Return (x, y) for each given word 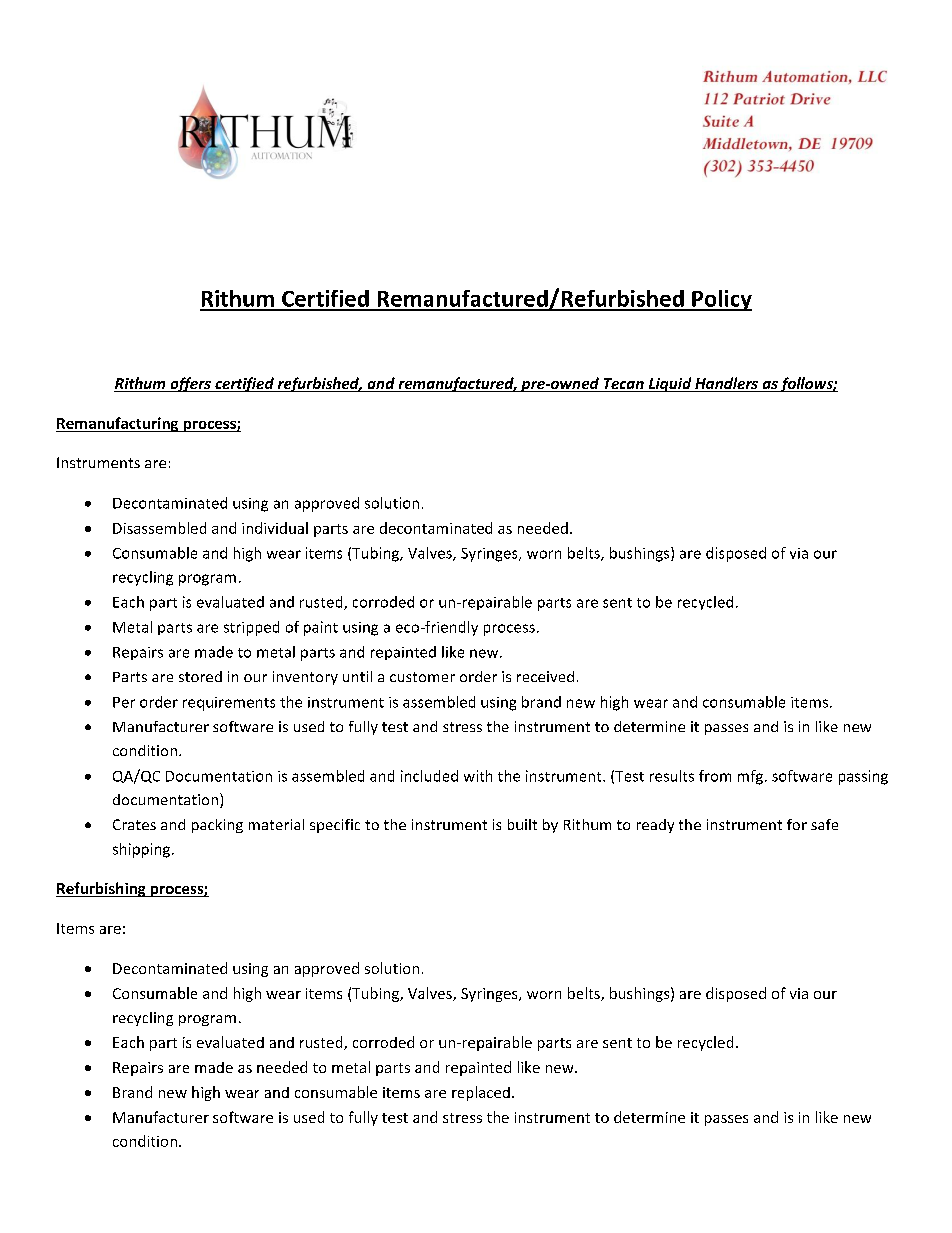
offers (190, 384)
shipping (143, 850)
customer (422, 677)
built (522, 824)
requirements (229, 704)
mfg (752, 777)
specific (335, 826)
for (797, 824)
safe (824, 824)
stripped (251, 628)
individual (275, 528)
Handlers (726, 384)
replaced (481, 1093)
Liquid (670, 384)
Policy (721, 300)
